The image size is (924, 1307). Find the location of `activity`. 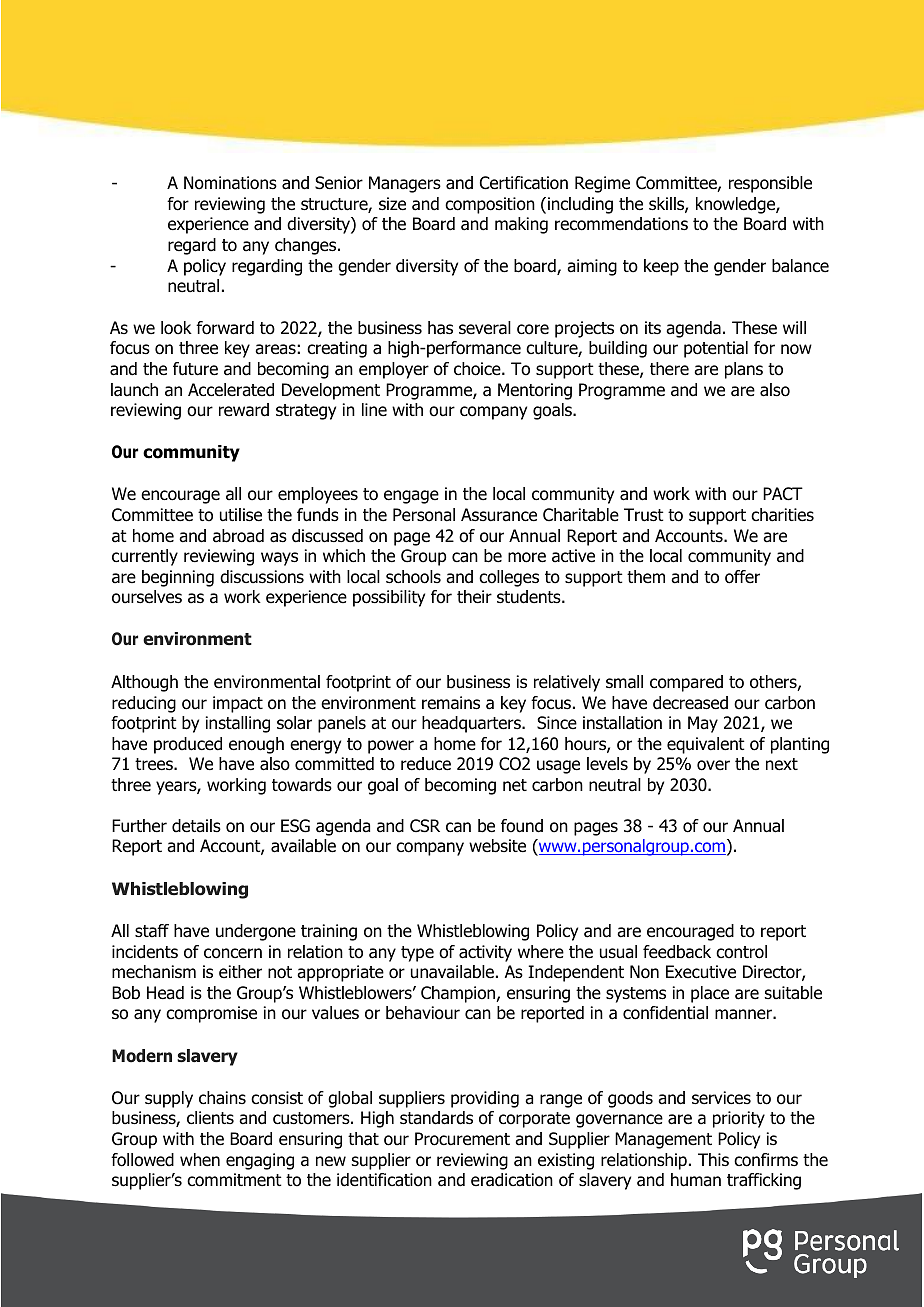

activity is located at coordinates (485, 953).
